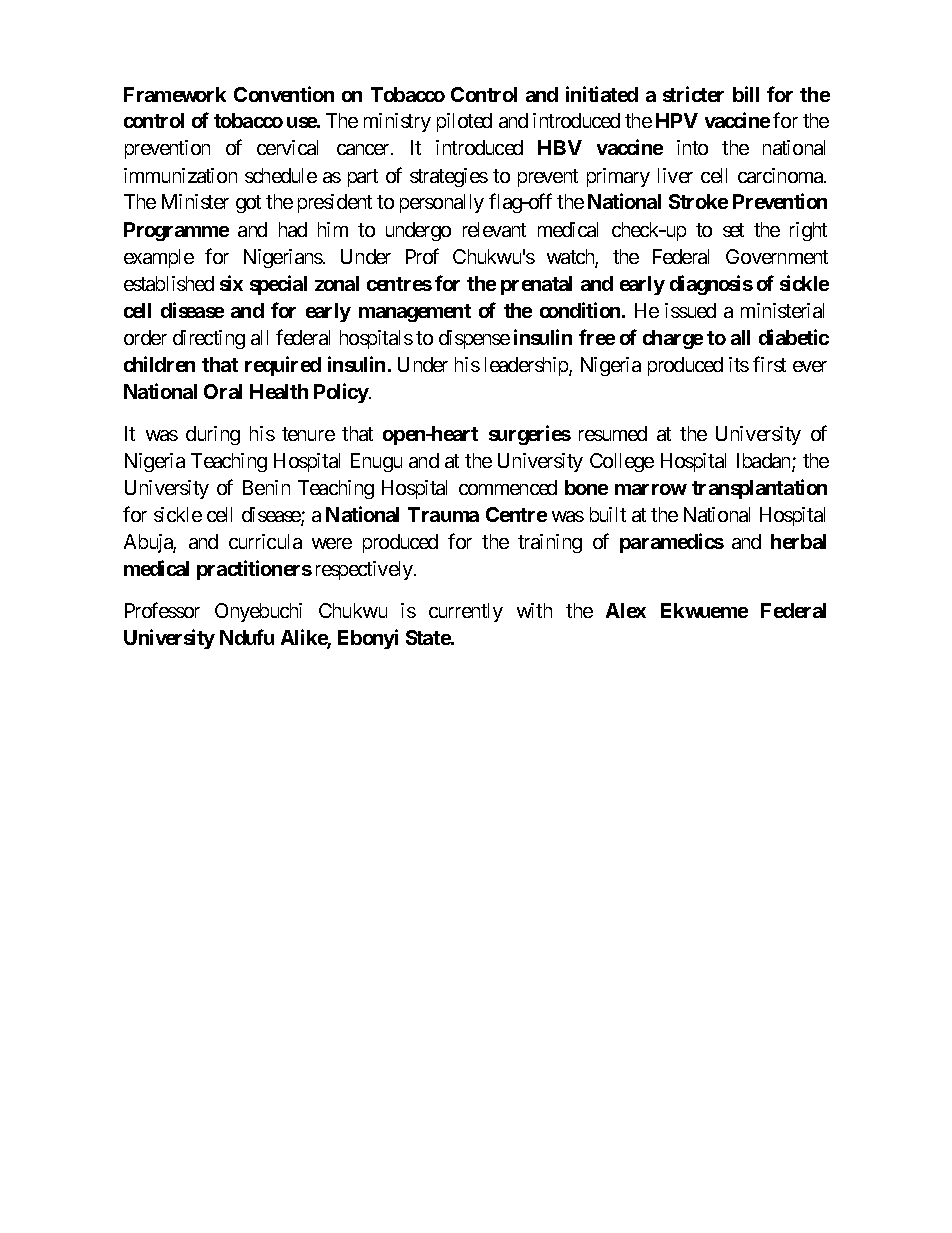  What do you see at coordinates (746, 94) in the document?
I see `bill` at bounding box center [746, 94].
